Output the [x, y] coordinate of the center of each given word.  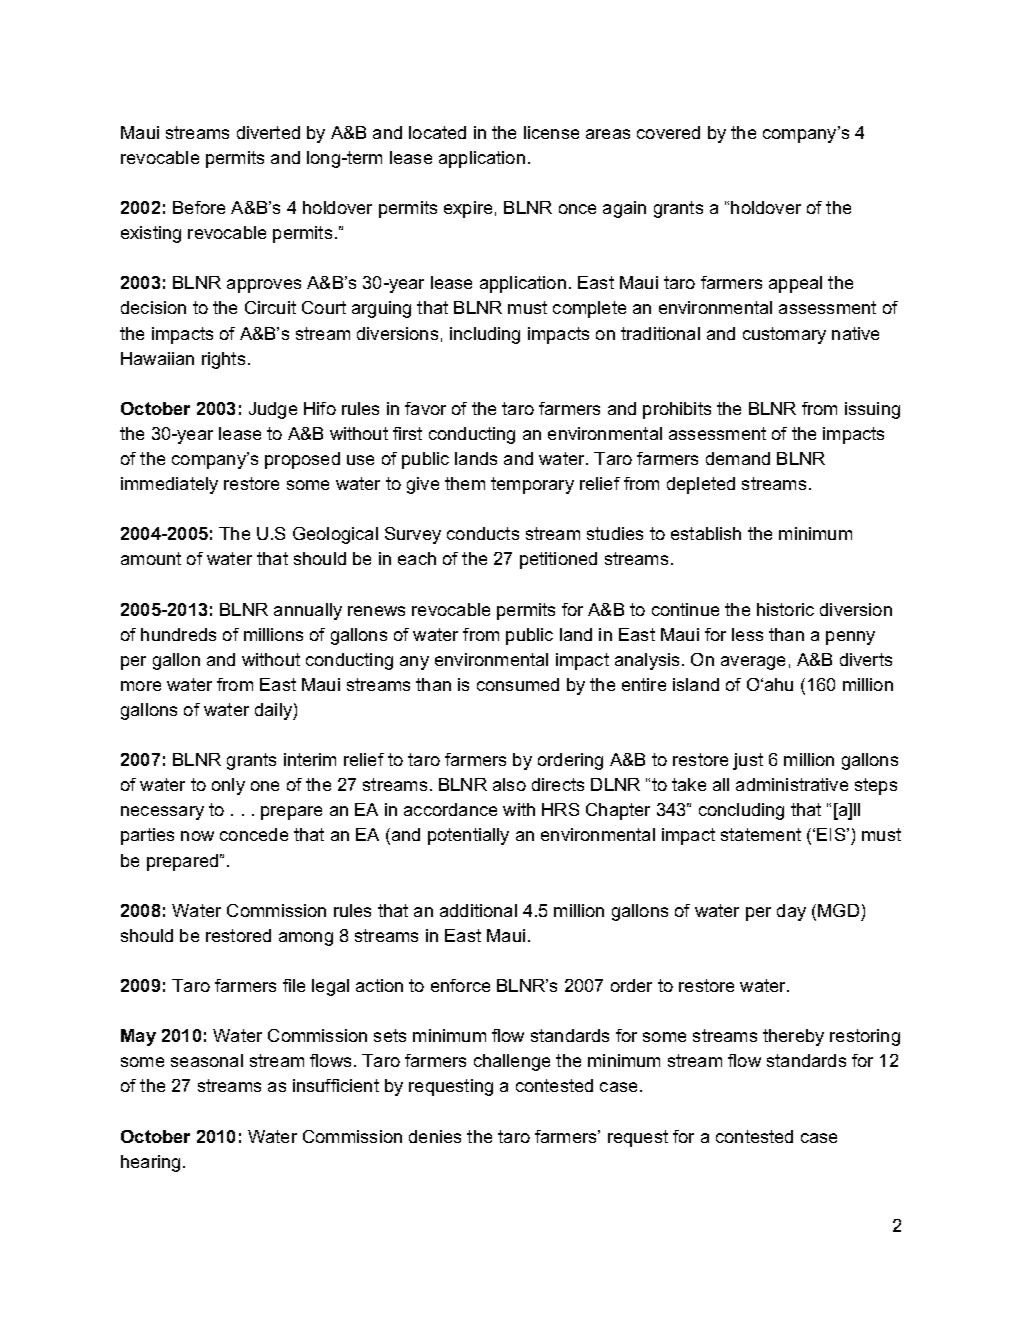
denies [435, 1136]
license [551, 132]
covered [668, 132]
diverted [268, 132]
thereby [793, 1037]
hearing [150, 1163]
